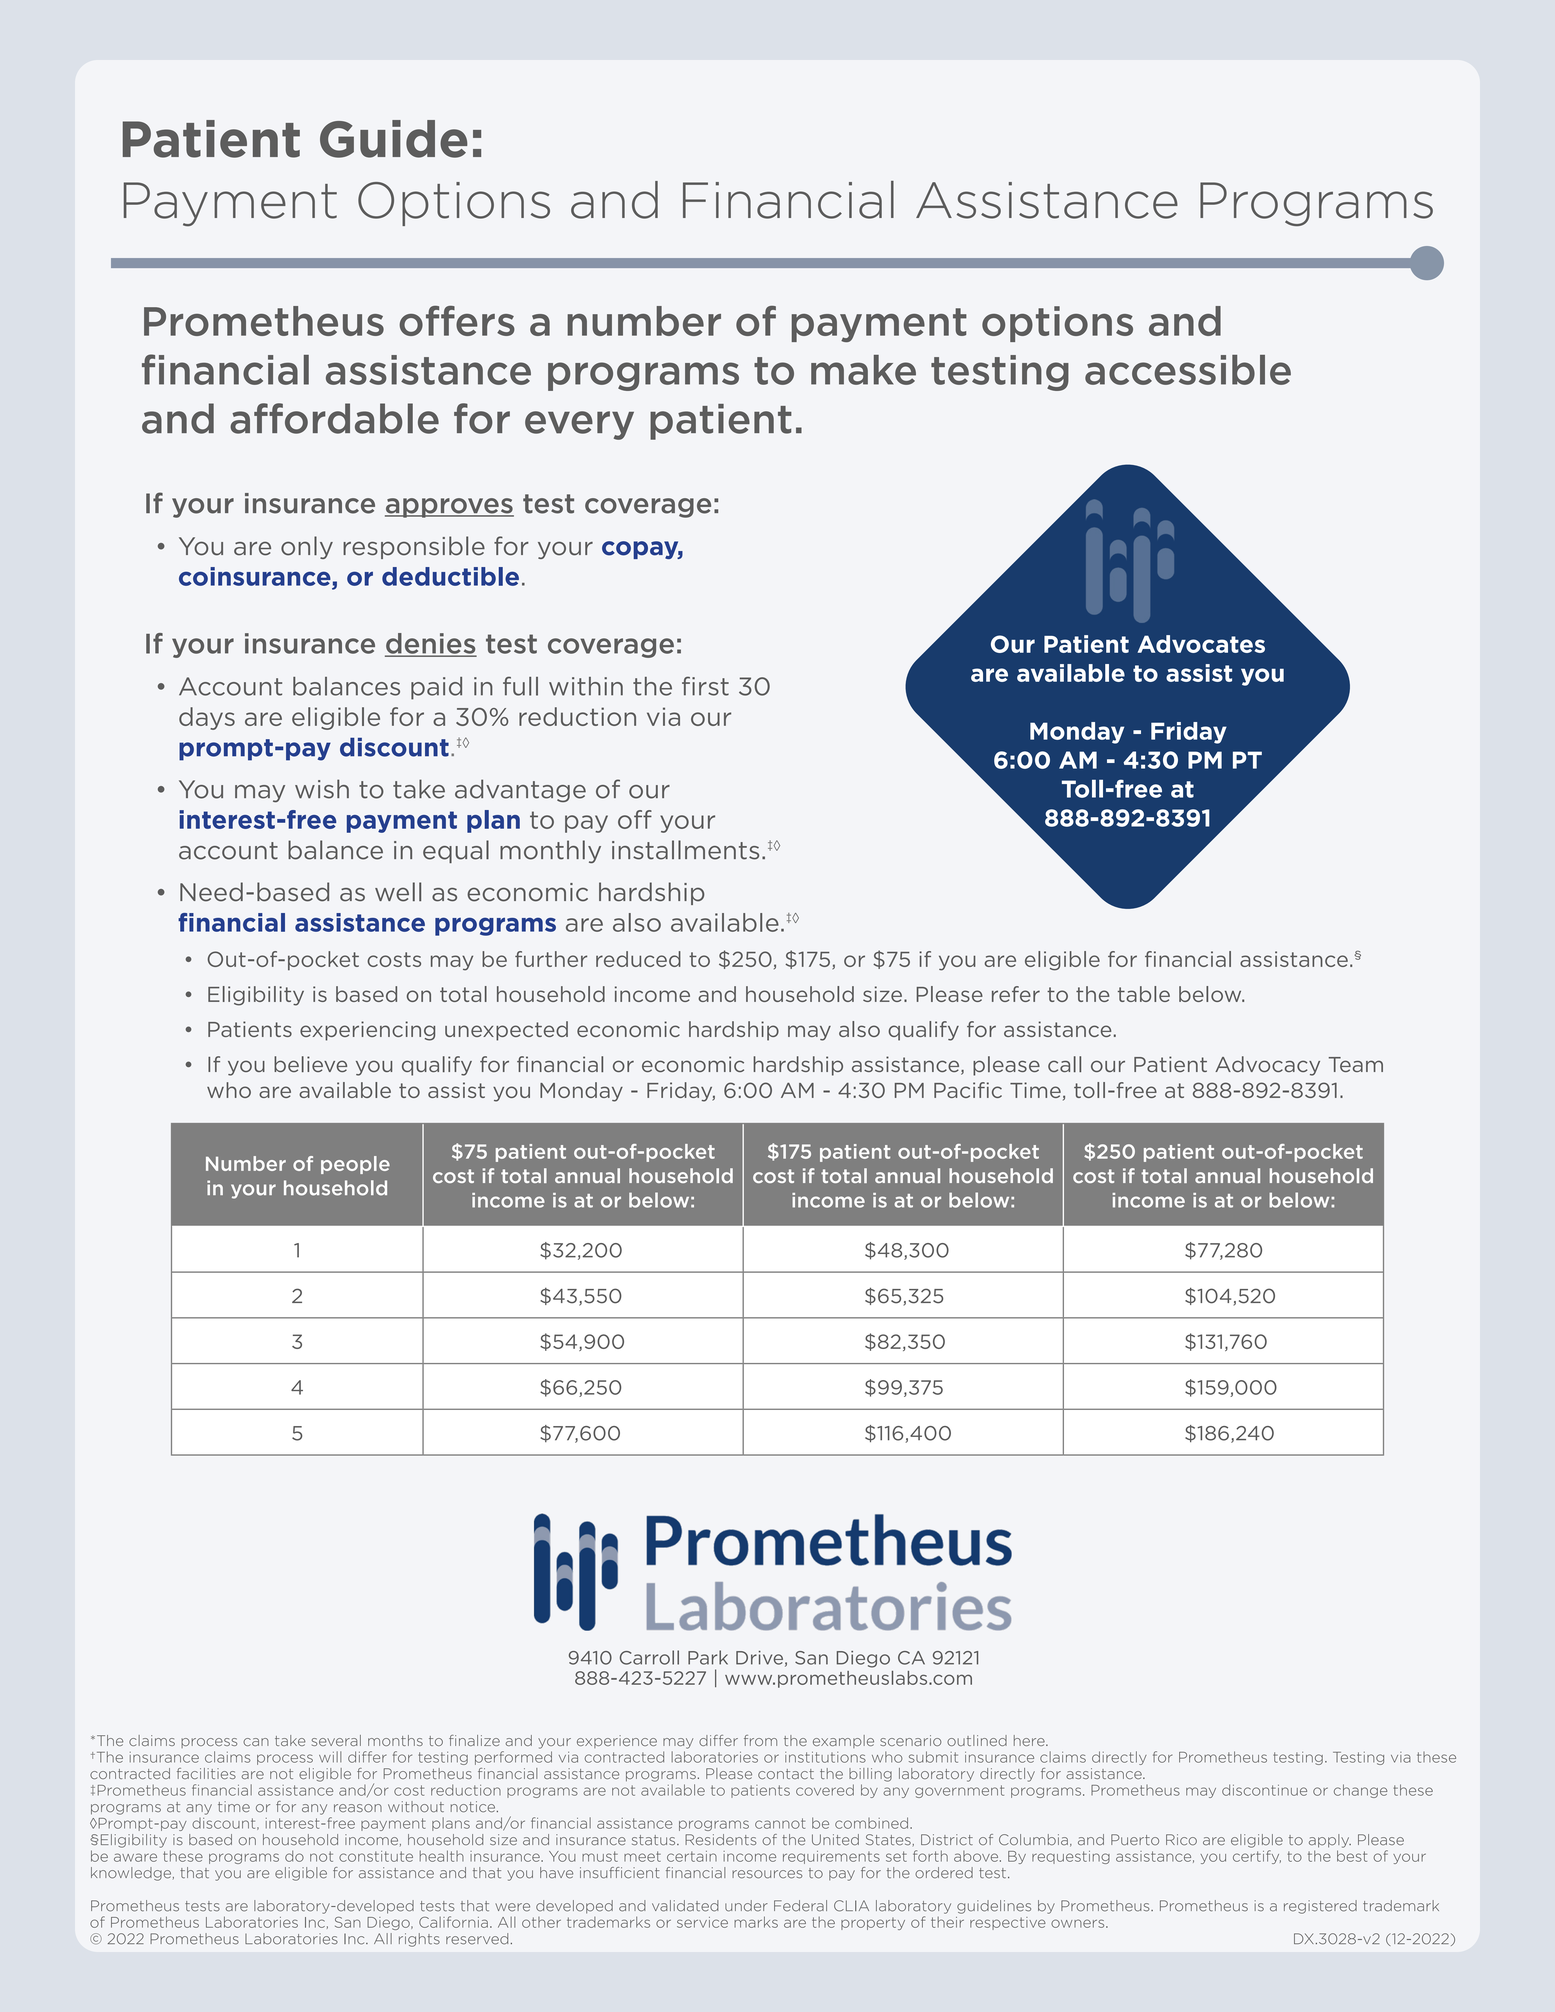  I want to click on affordable, so click(334, 418).
